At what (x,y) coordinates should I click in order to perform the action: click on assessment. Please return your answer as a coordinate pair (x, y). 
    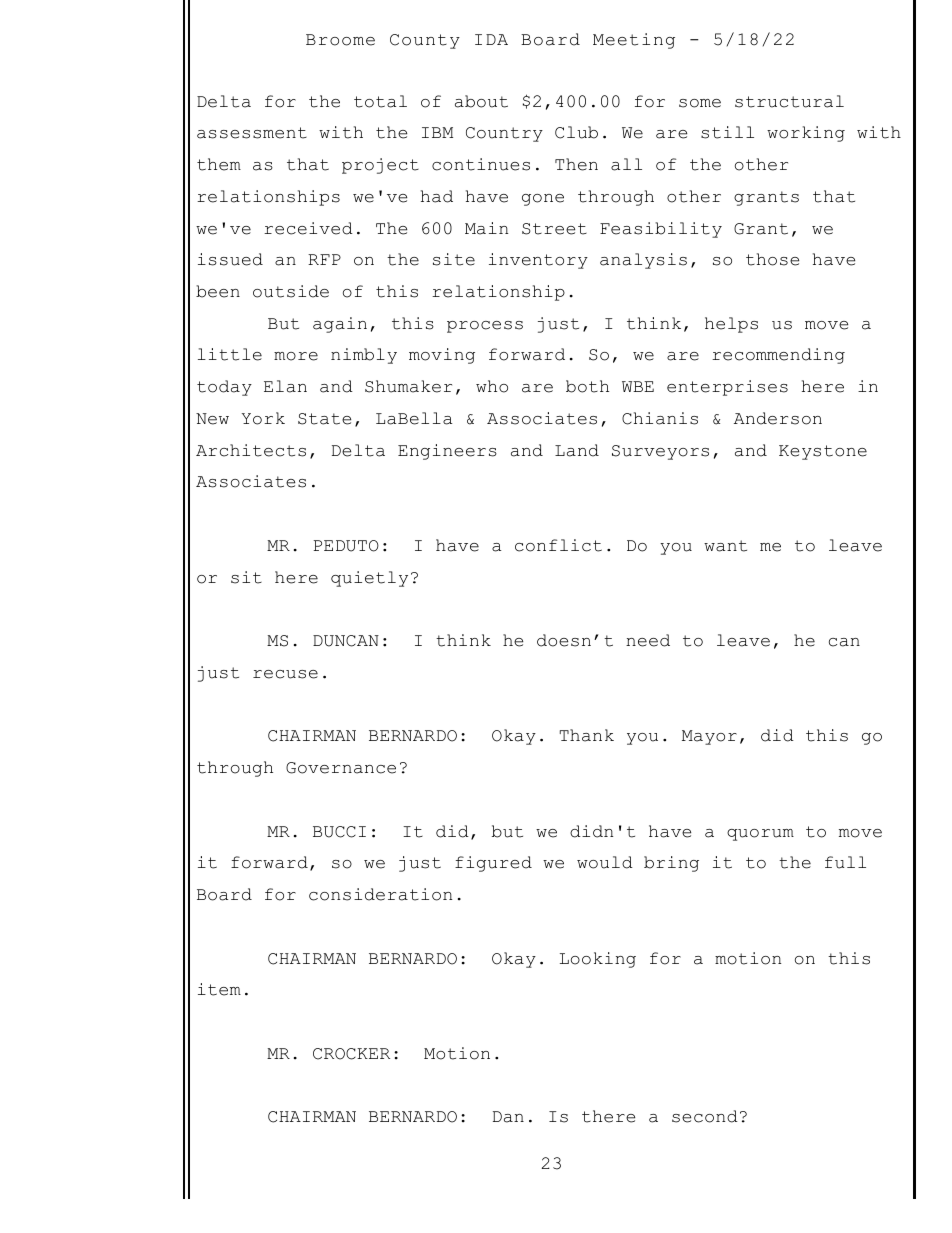
    Looking at the image, I should click on (252, 133).
